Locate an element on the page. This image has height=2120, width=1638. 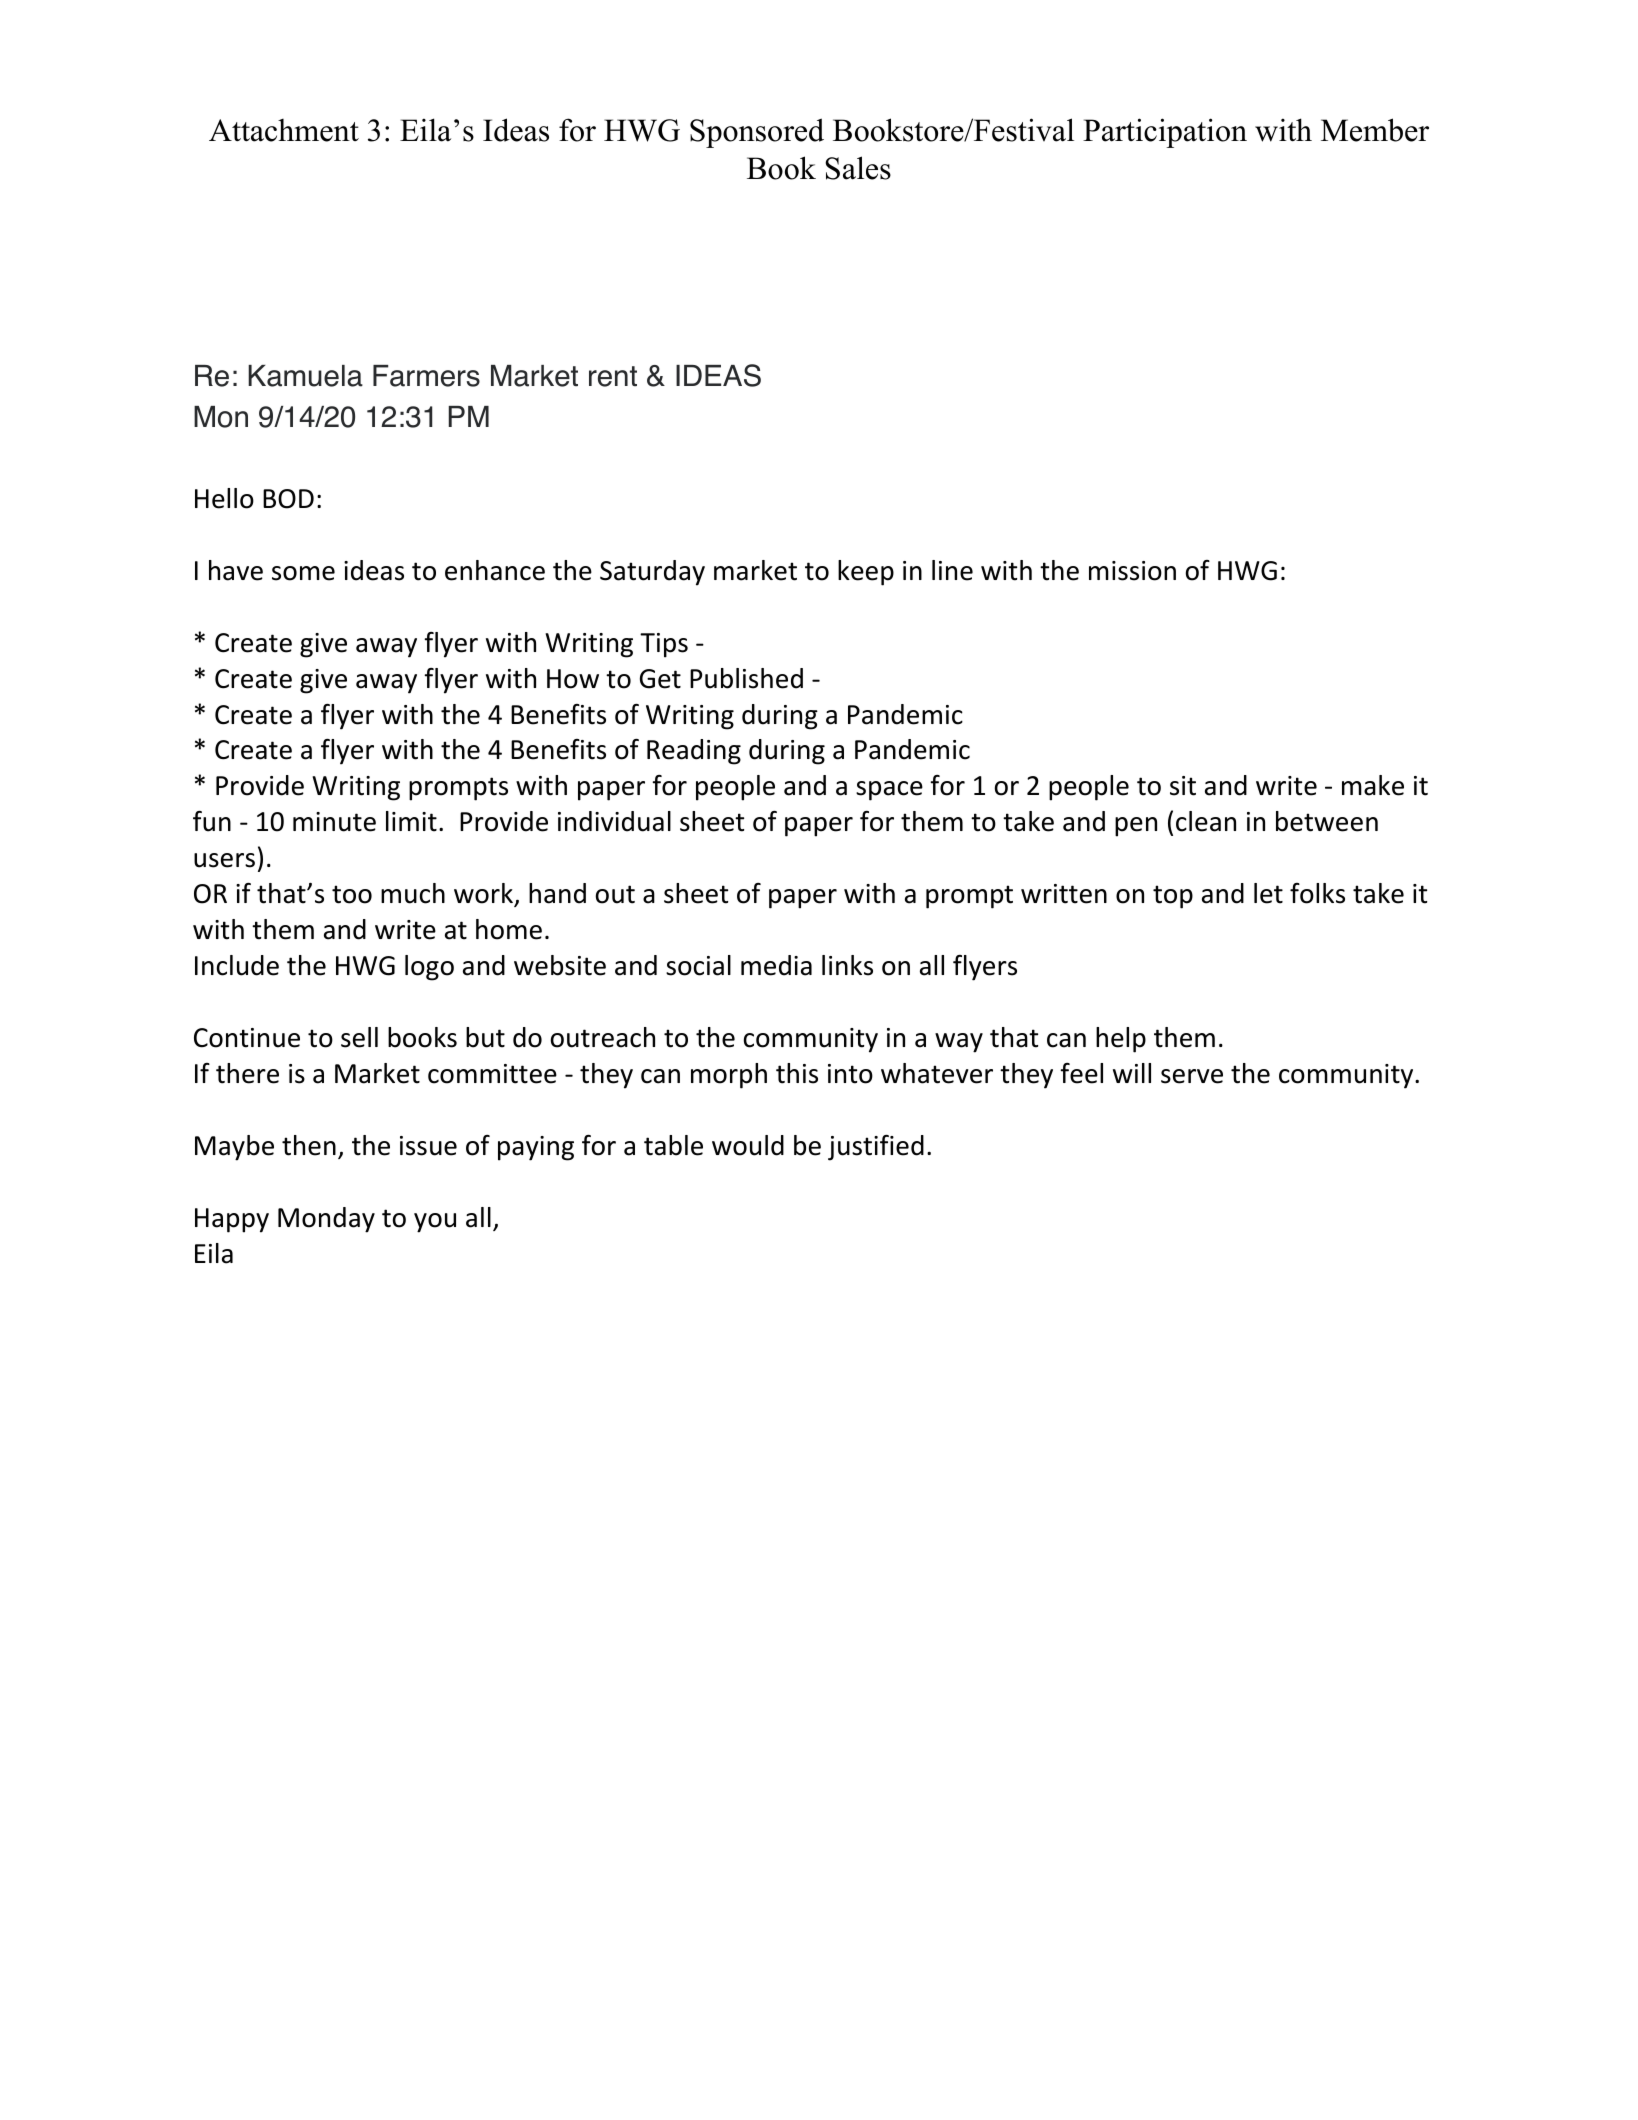
let is located at coordinates (1268, 893).
